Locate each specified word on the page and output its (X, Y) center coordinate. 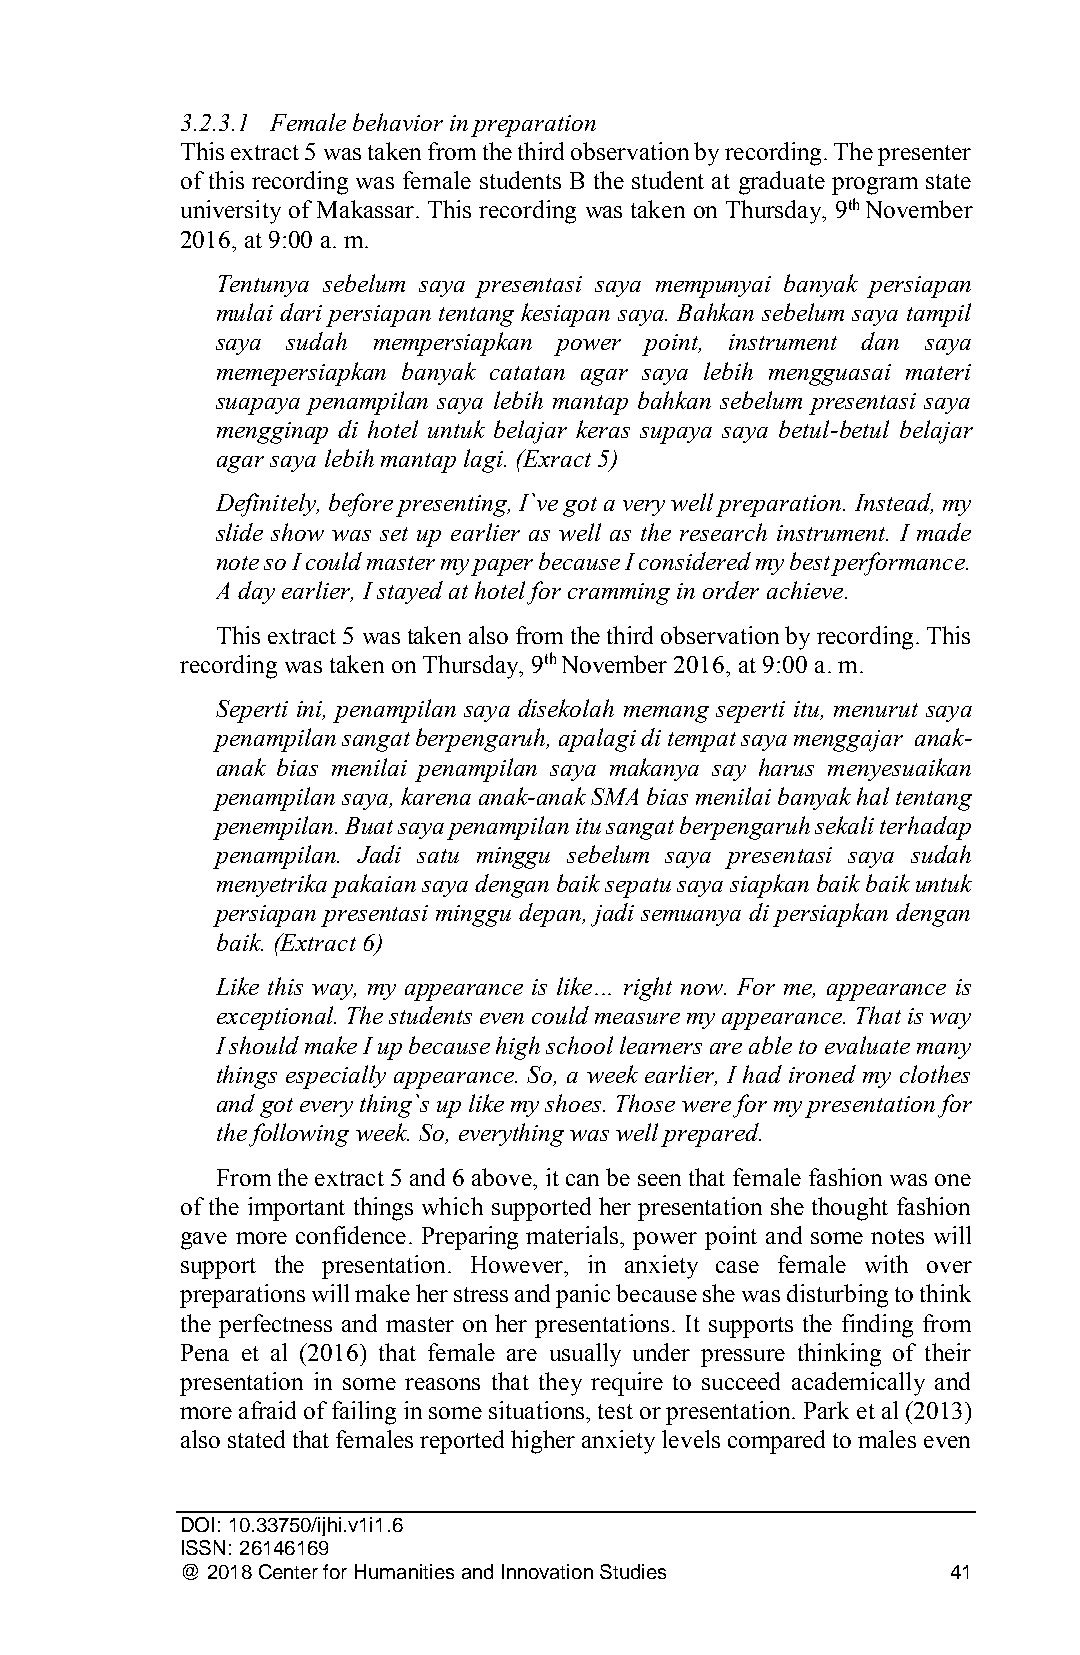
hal (873, 796)
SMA (614, 796)
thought (850, 1209)
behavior (398, 122)
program (875, 186)
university (231, 212)
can (582, 1180)
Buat (369, 825)
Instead (894, 503)
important (296, 1209)
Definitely (267, 505)
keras (603, 429)
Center (288, 1571)
